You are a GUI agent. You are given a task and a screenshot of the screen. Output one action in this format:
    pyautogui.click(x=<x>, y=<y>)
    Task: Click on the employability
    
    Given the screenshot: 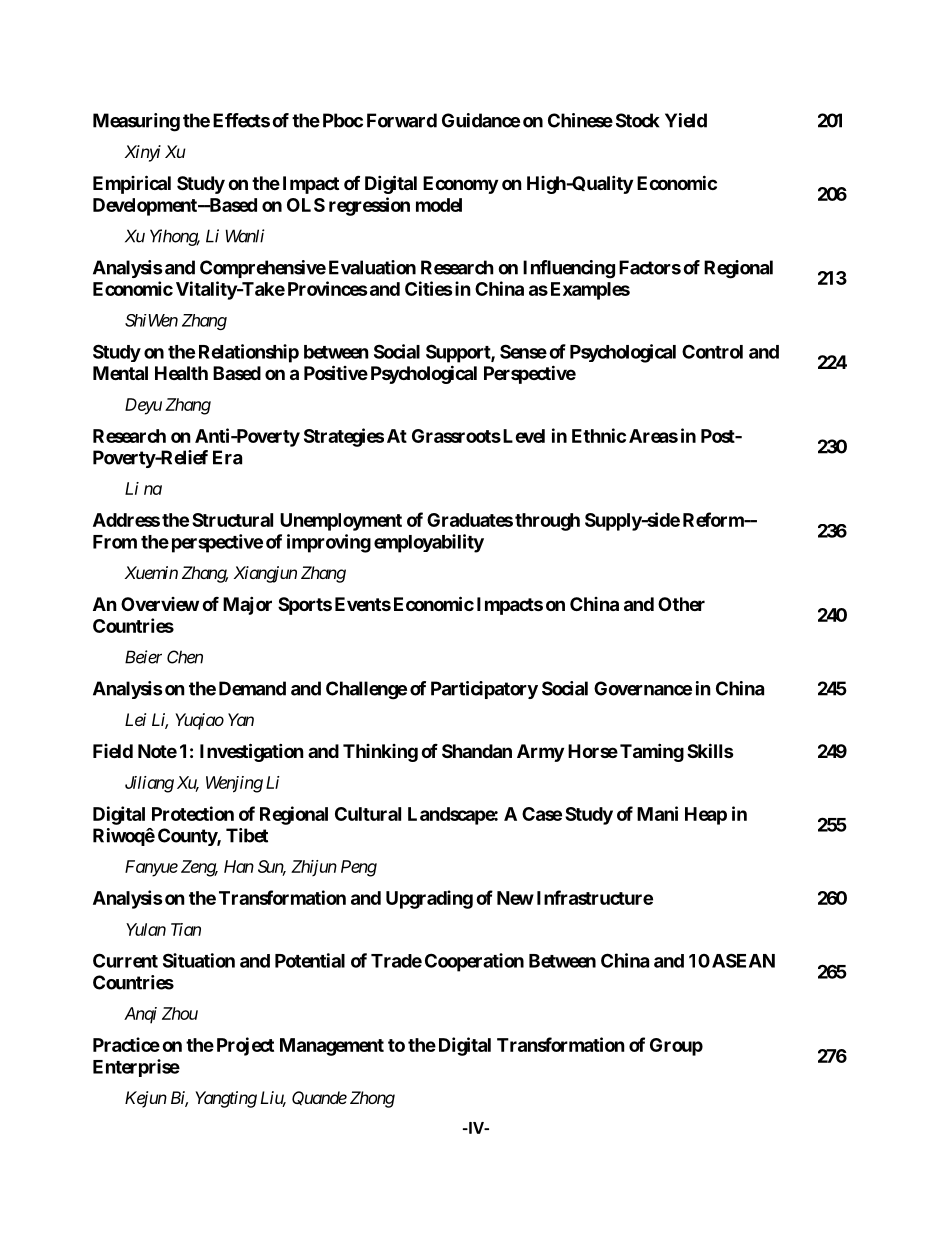 What is the action you would take?
    pyautogui.click(x=429, y=543)
